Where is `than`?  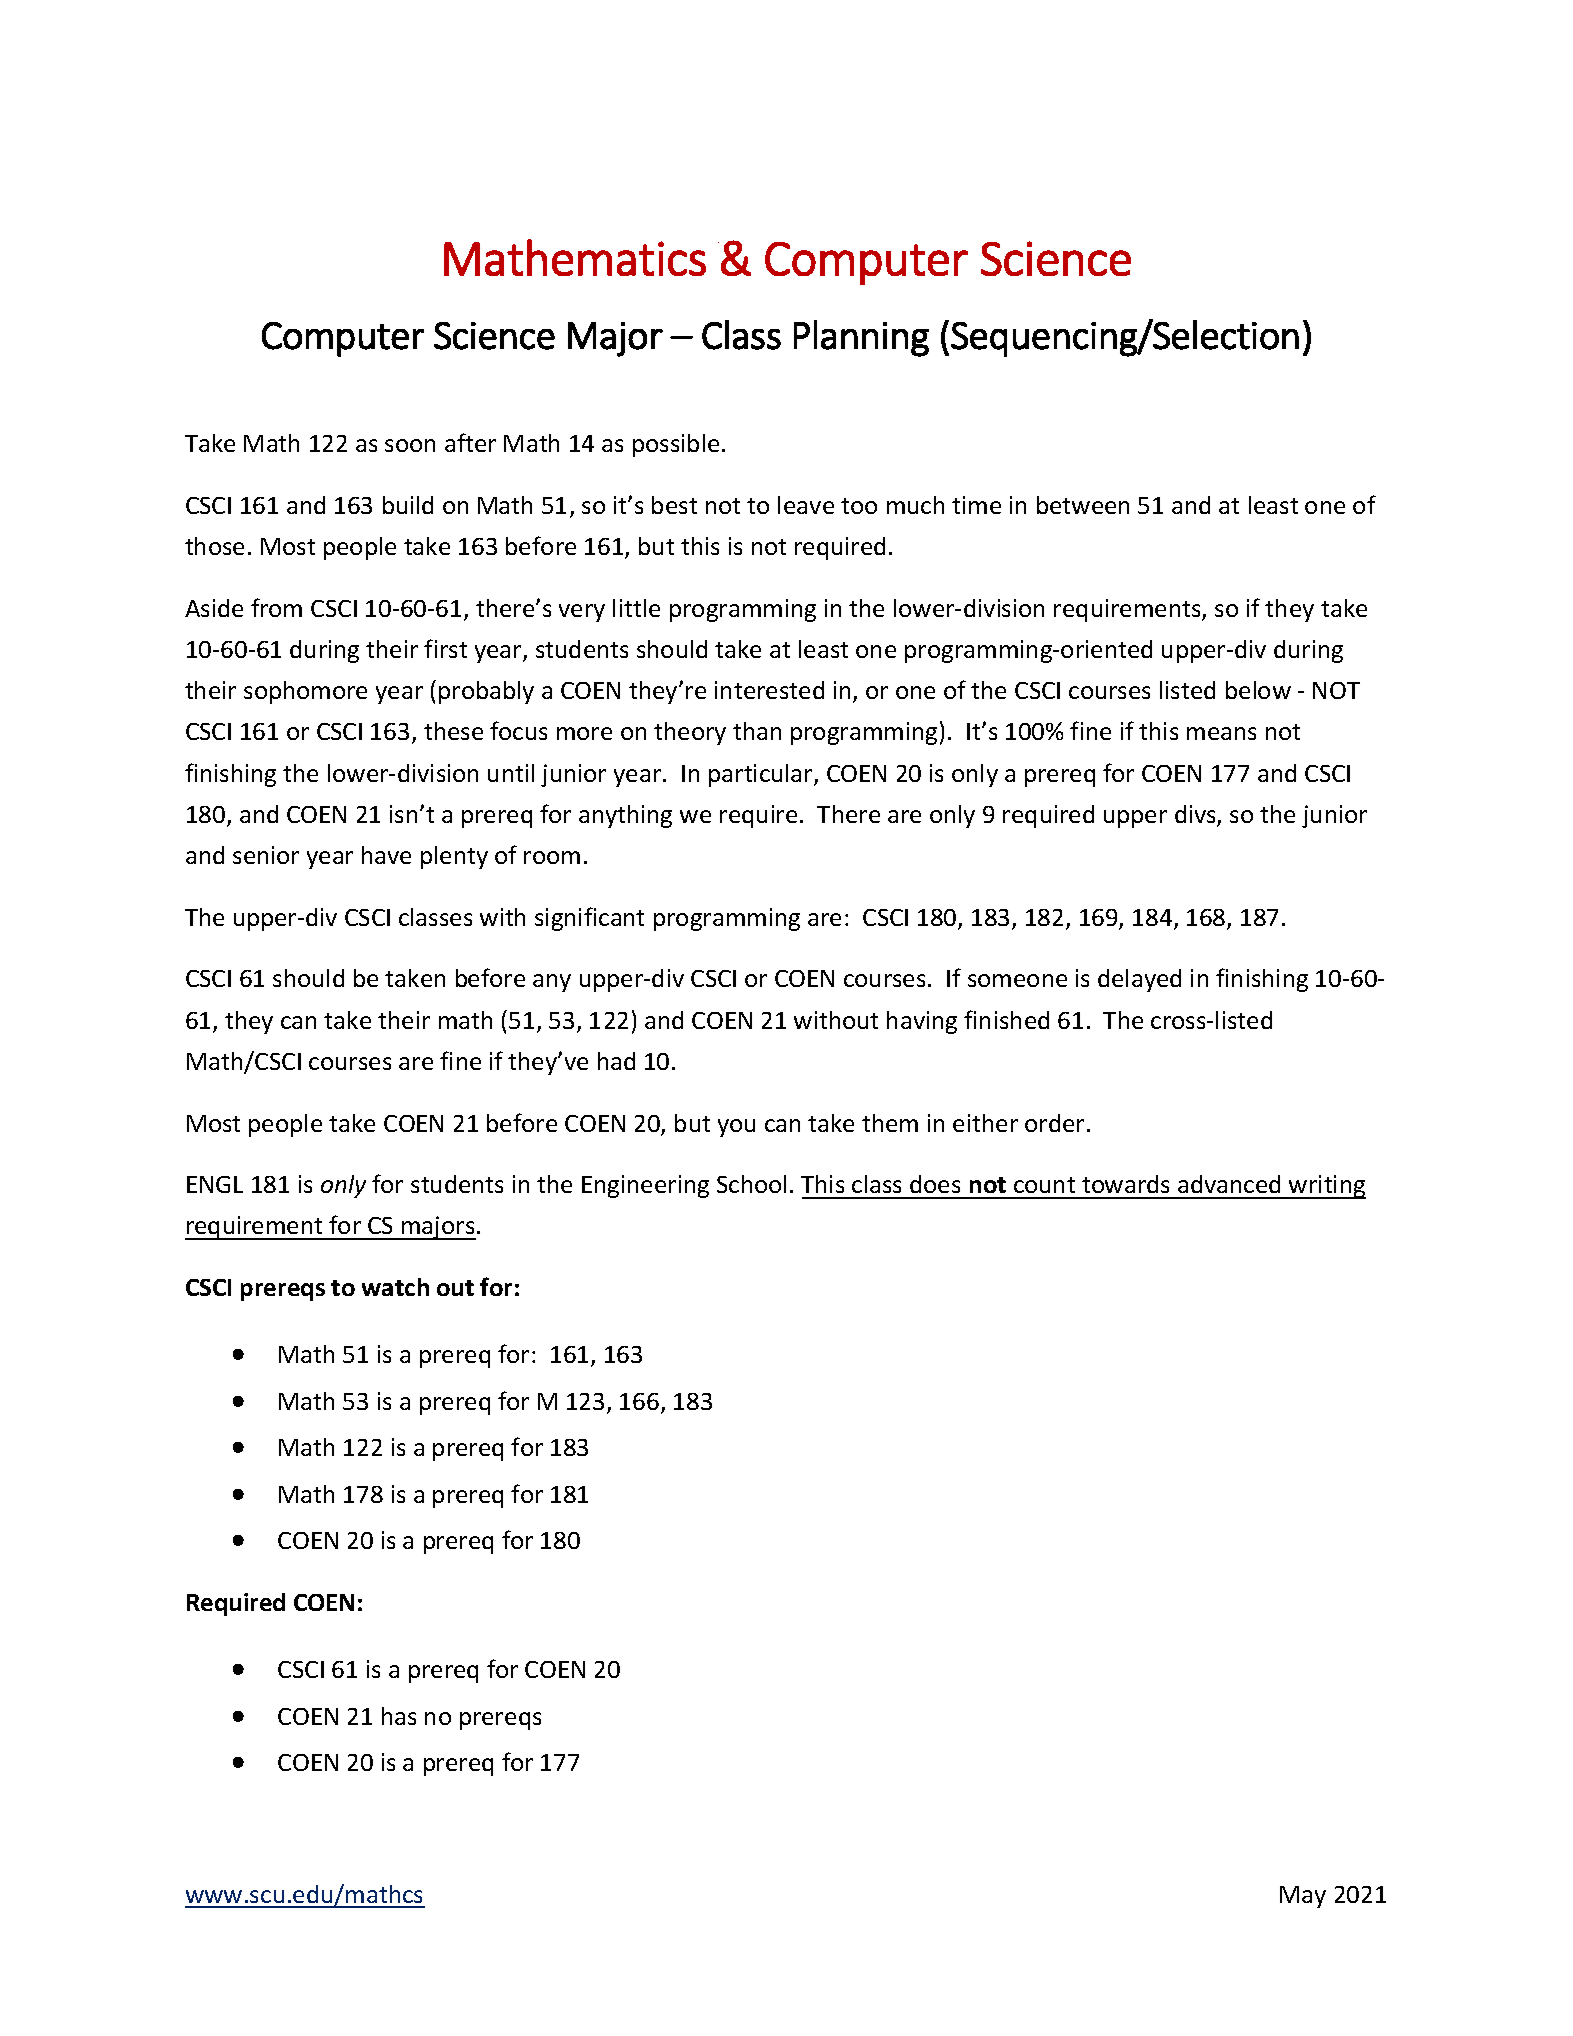
than is located at coordinates (757, 731).
